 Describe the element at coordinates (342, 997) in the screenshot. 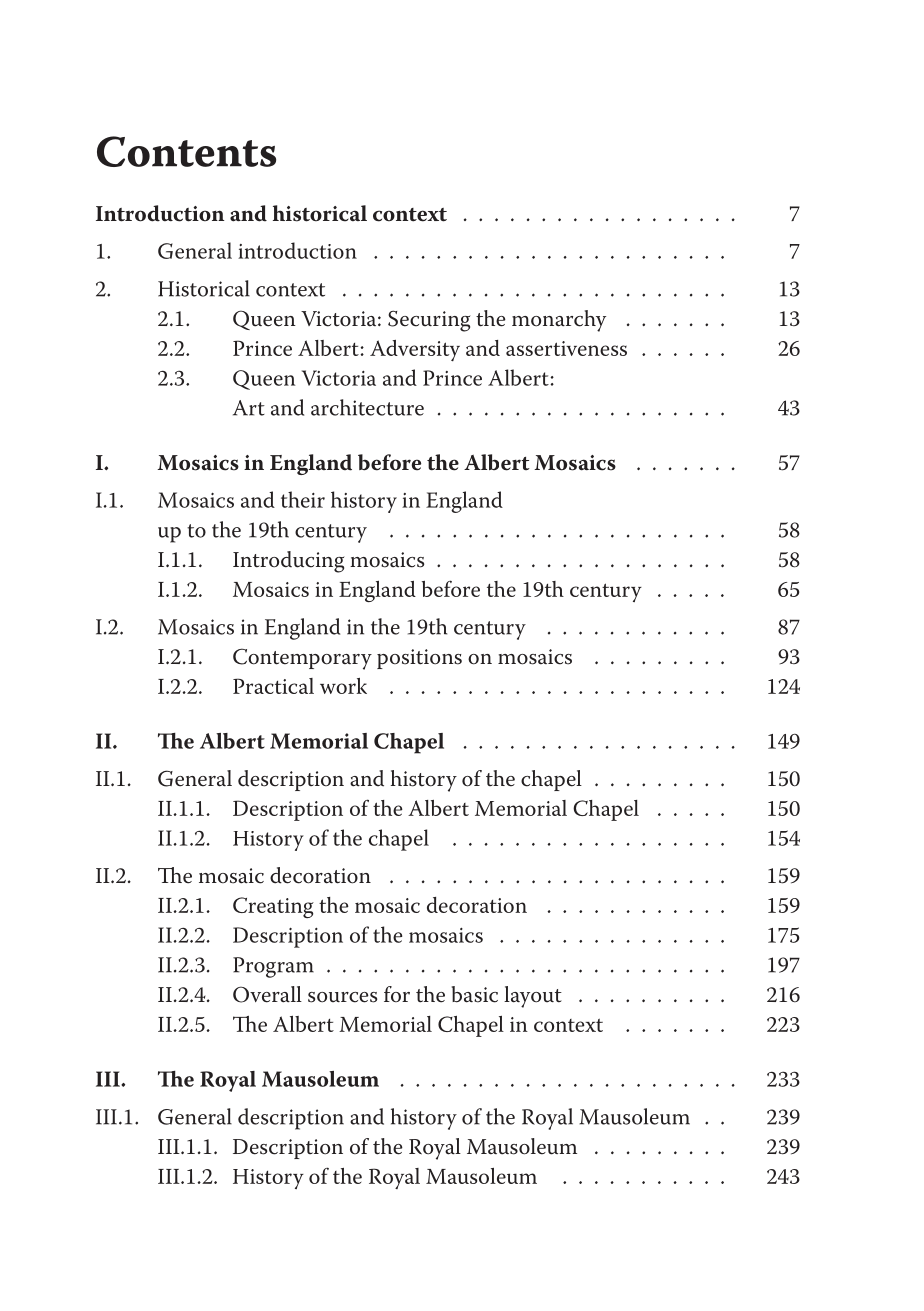

I see `sources` at that location.
